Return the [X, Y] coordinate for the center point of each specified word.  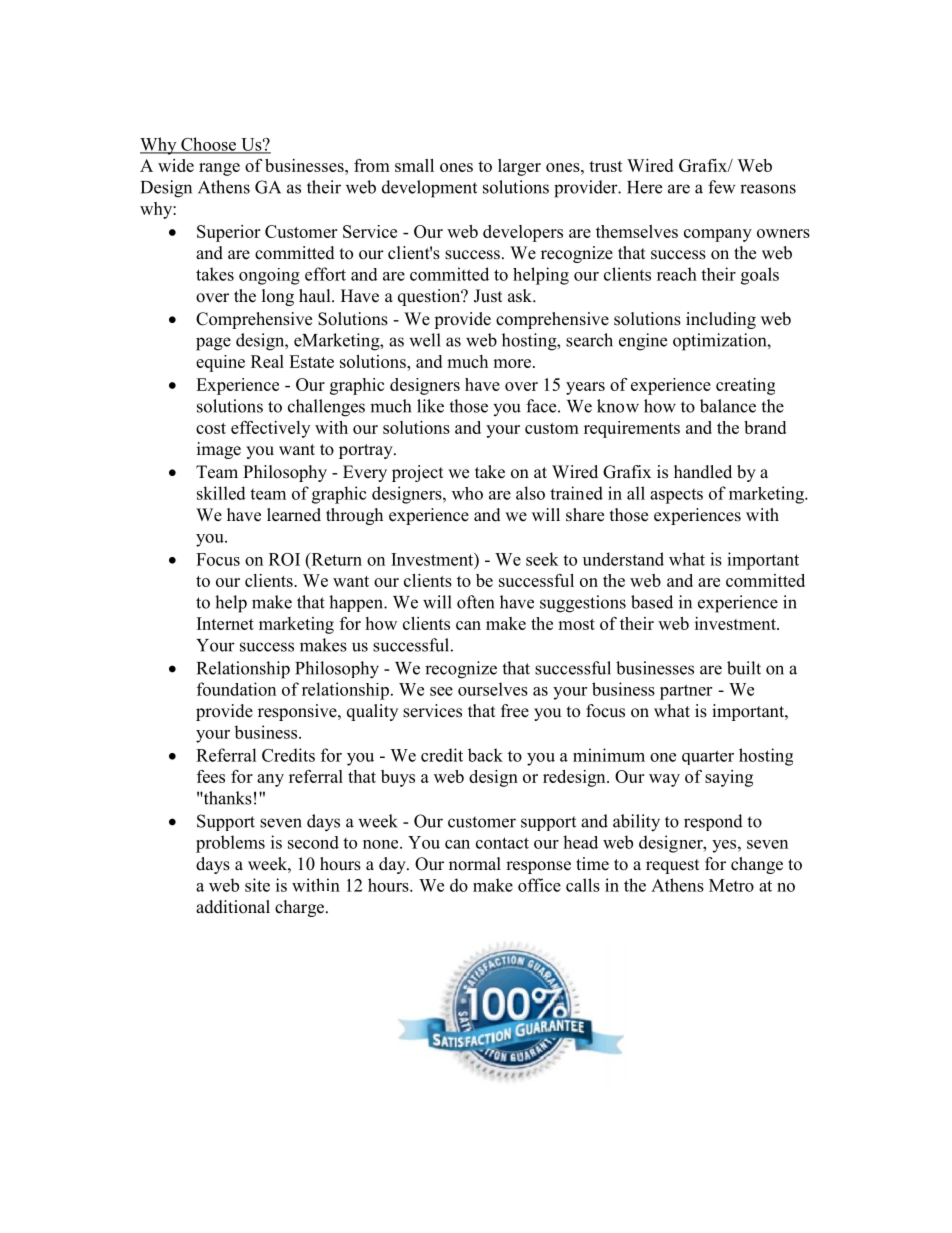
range [219, 169]
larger [519, 167]
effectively [270, 429]
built [744, 668]
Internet [225, 623]
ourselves [493, 689]
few [721, 187]
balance [728, 406]
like [430, 406]
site [257, 885]
